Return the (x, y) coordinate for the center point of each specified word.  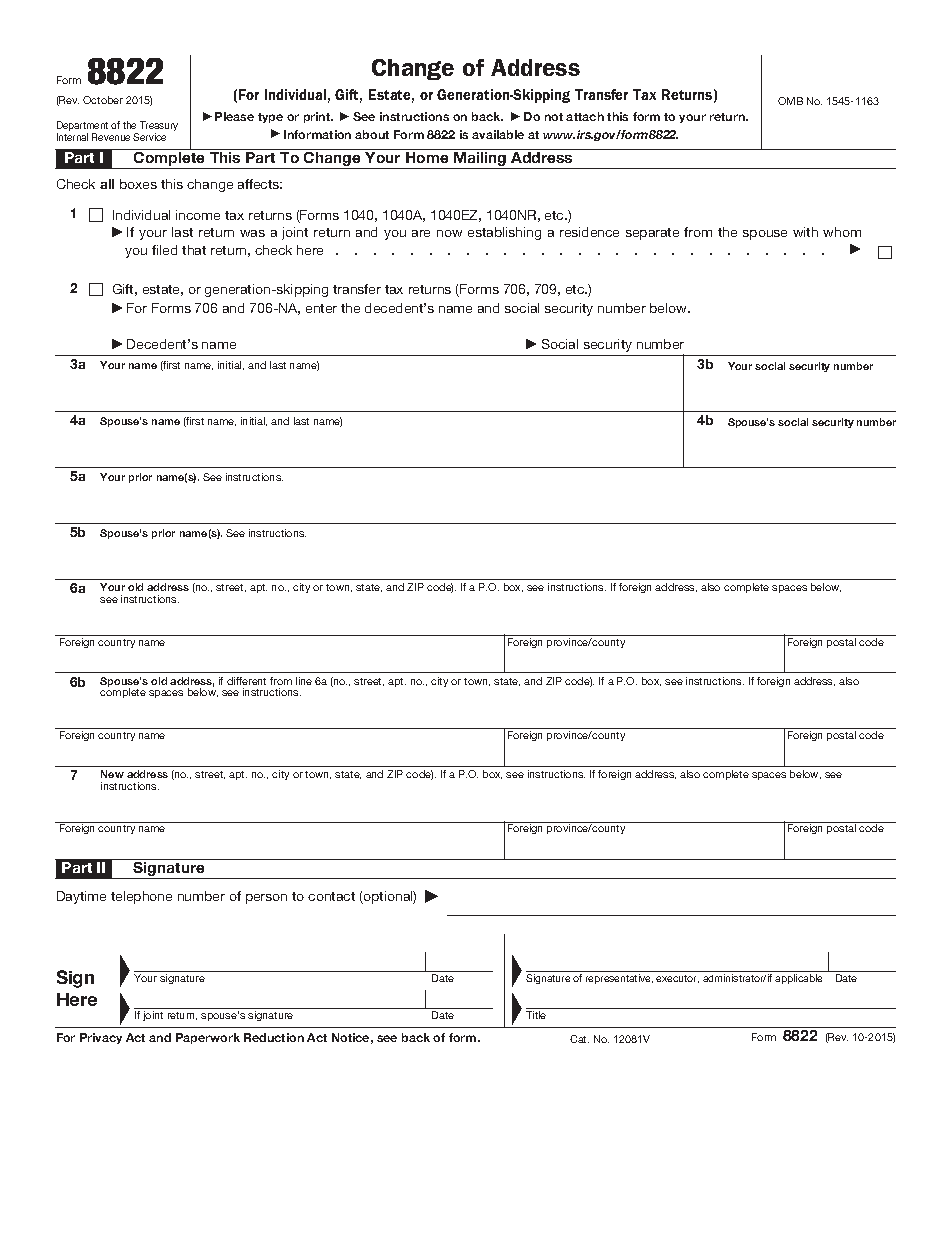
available (498, 134)
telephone (141, 897)
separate (652, 234)
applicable (798, 979)
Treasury (159, 127)
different (246, 681)
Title (536, 1015)
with (805, 232)
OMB (790, 101)
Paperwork (208, 1038)
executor (677, 979)
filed (164, 250)
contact (331, 896)
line (304, 681)
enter (321, 308)
